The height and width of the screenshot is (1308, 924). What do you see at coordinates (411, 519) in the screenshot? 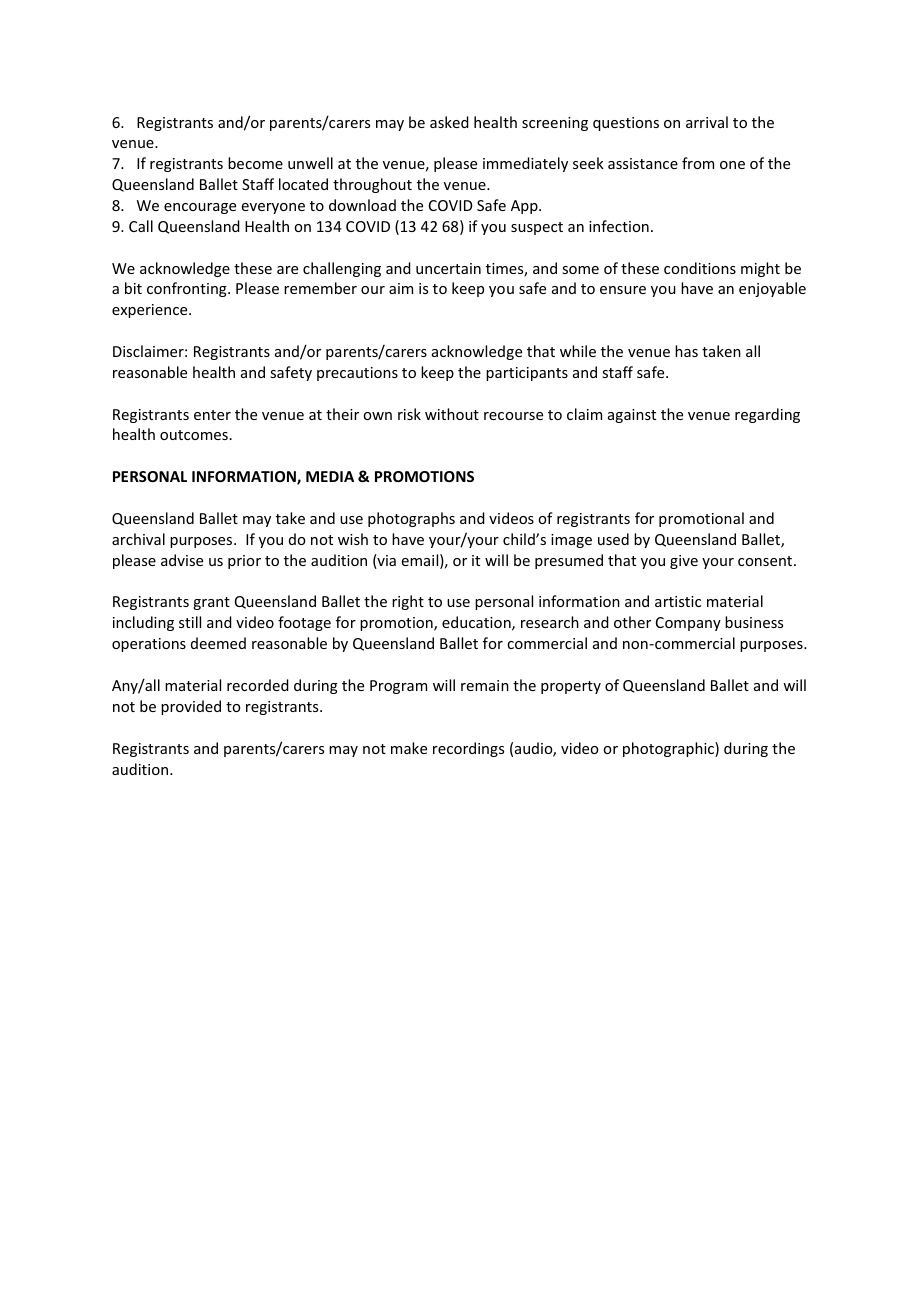
I see `photographs` at bounding box center [411, 519].
